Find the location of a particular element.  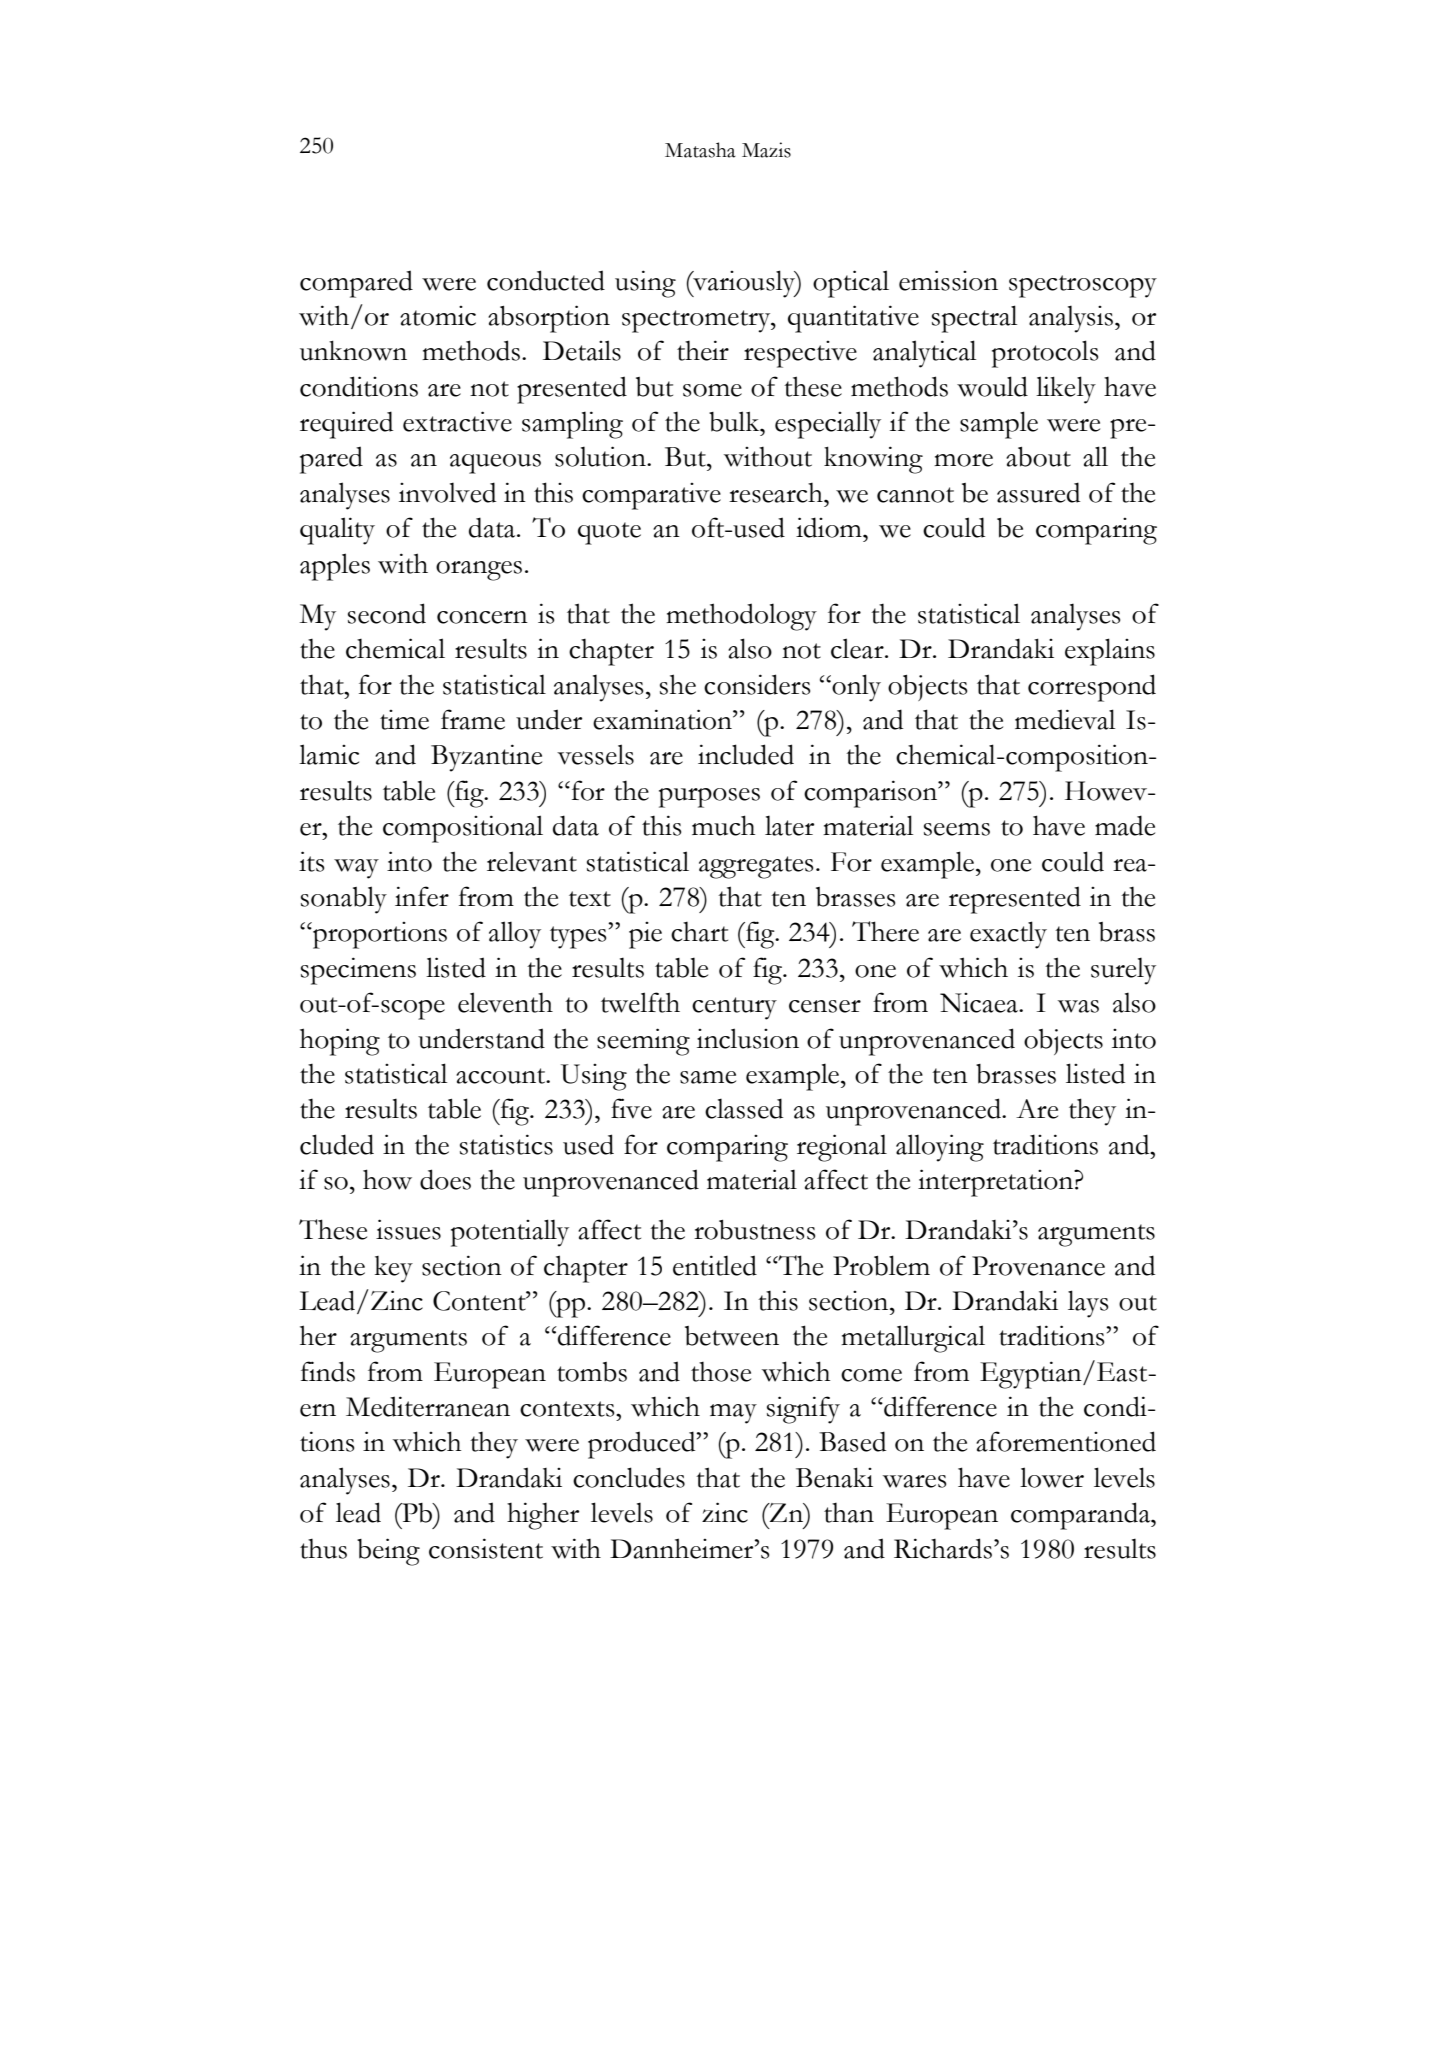

robustness is located at coordinates (754, 1230).
